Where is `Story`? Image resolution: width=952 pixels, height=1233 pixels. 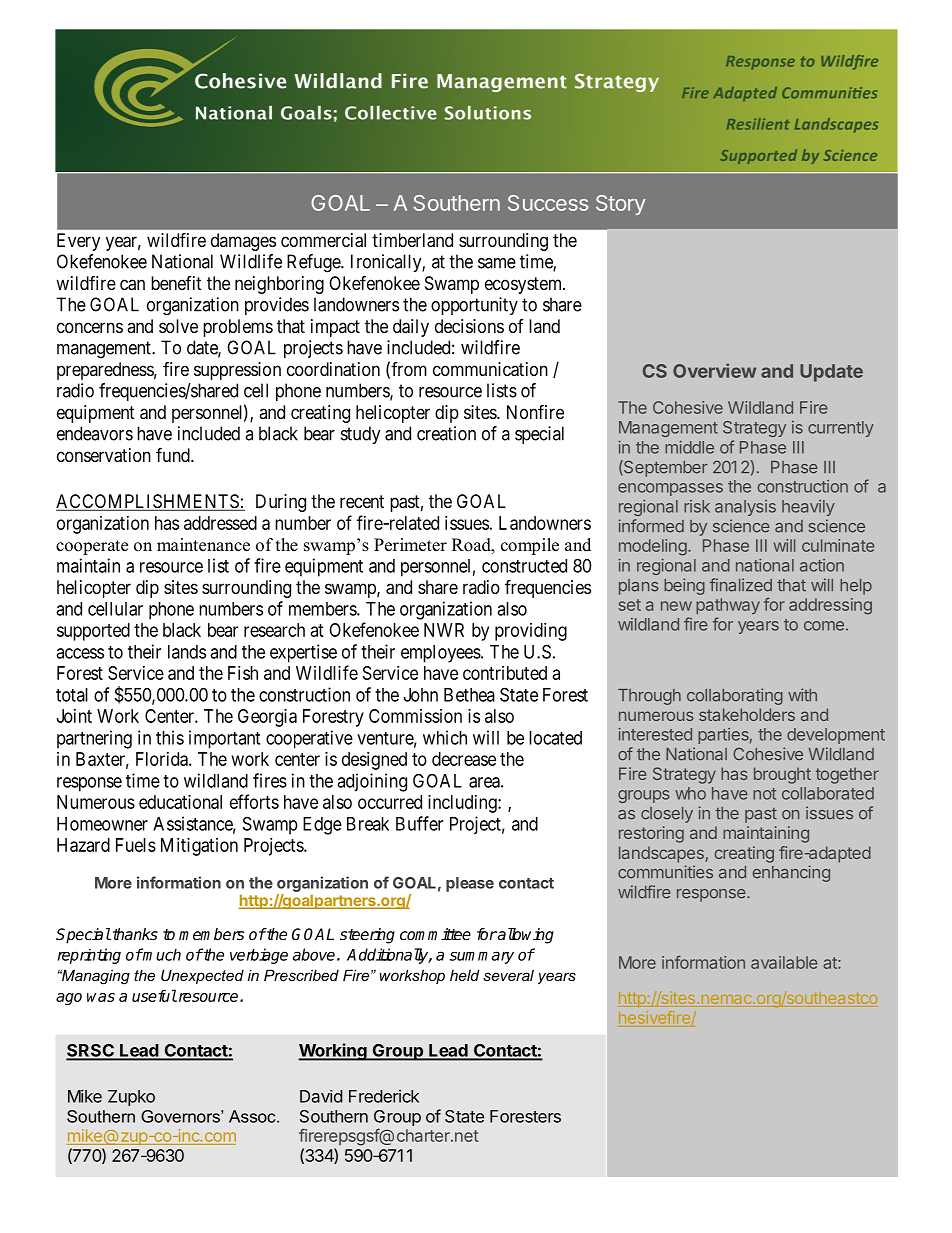 Story is located at coordinates (621, 205).
